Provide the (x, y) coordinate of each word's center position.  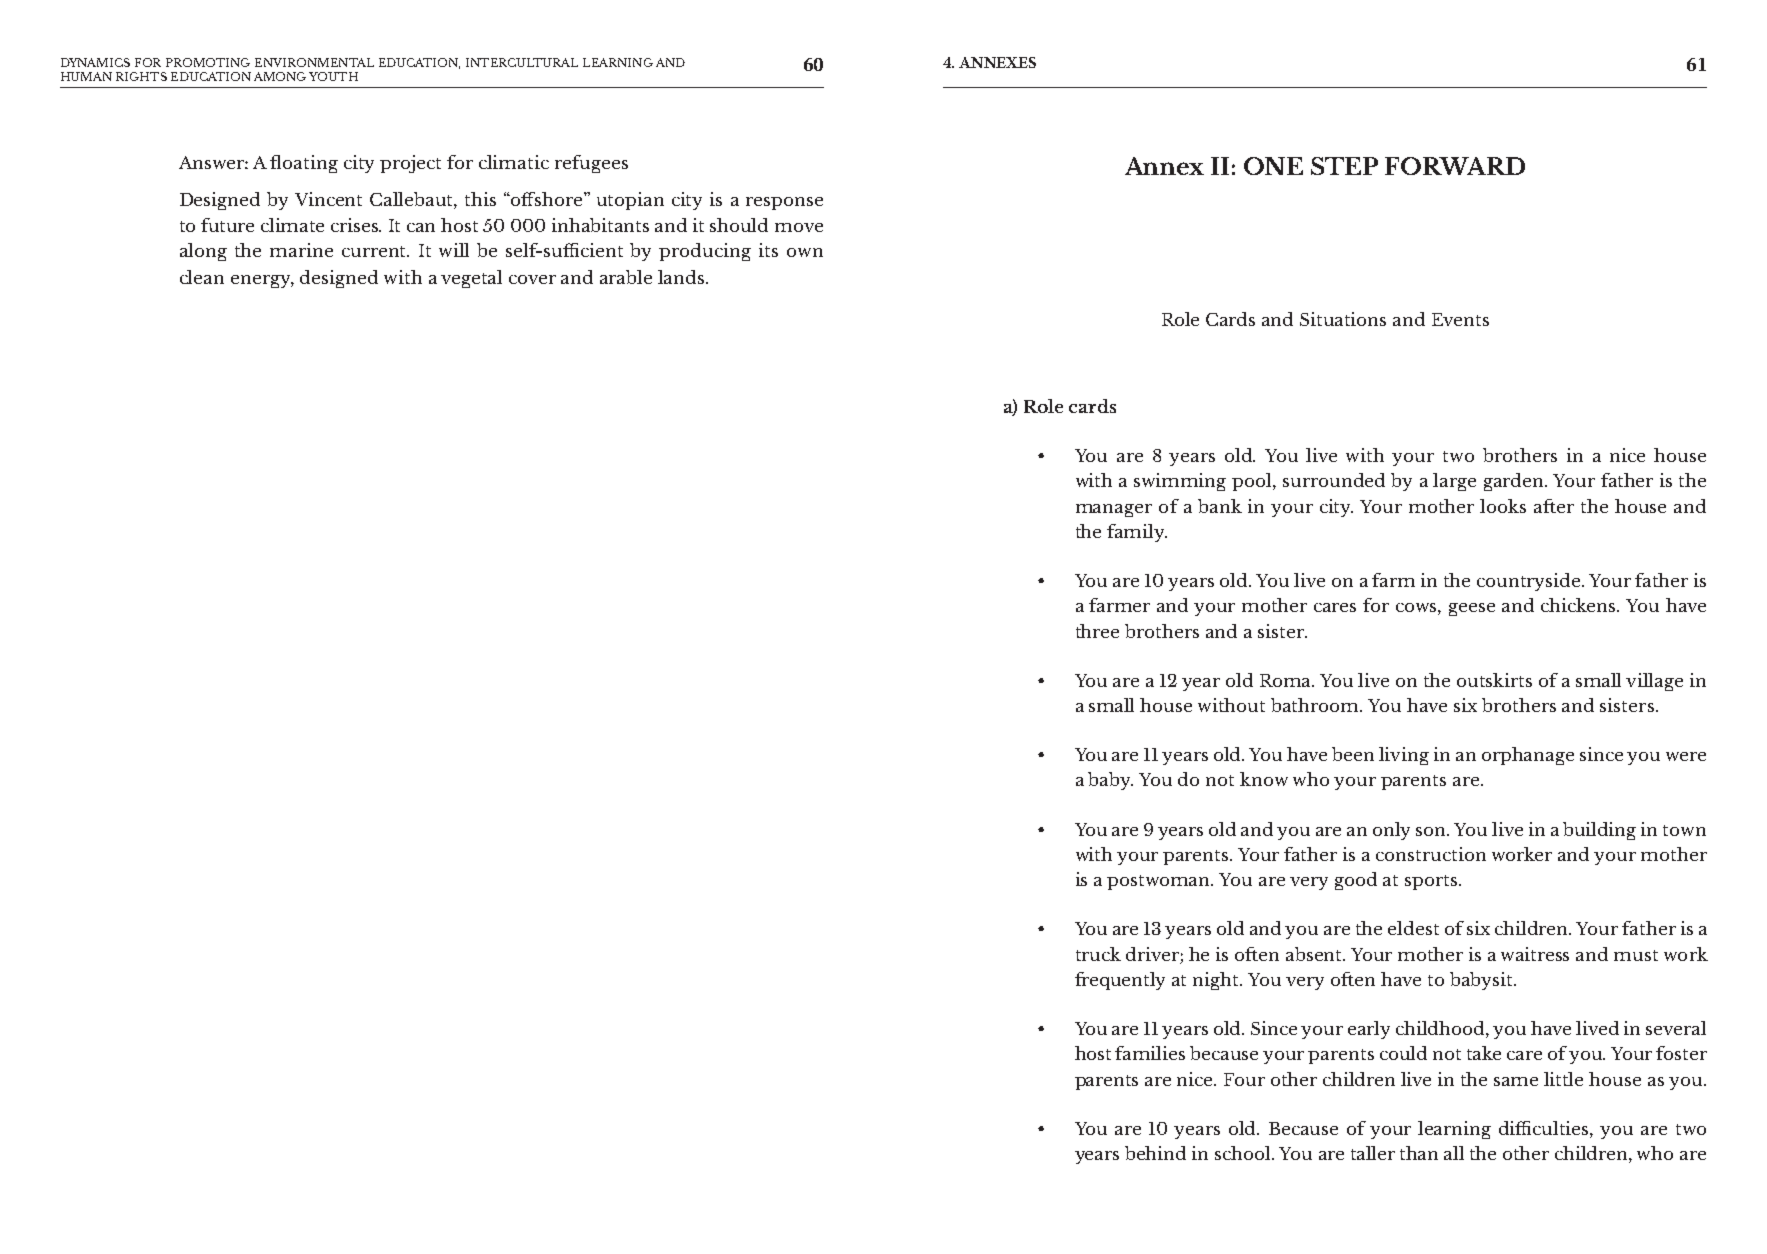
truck (1098, 954)
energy (262, 281)
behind (1155, 1153)
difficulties (1545, 1128)
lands (682, 277)
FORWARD (1455, 166)
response (784, 203)
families (1150, 1053)
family (1137, 533)
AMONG (280, 76)
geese (1472, 609)
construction (1431, 854)
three (1097, 631)
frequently (1120, 981)
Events (1460, 319)
